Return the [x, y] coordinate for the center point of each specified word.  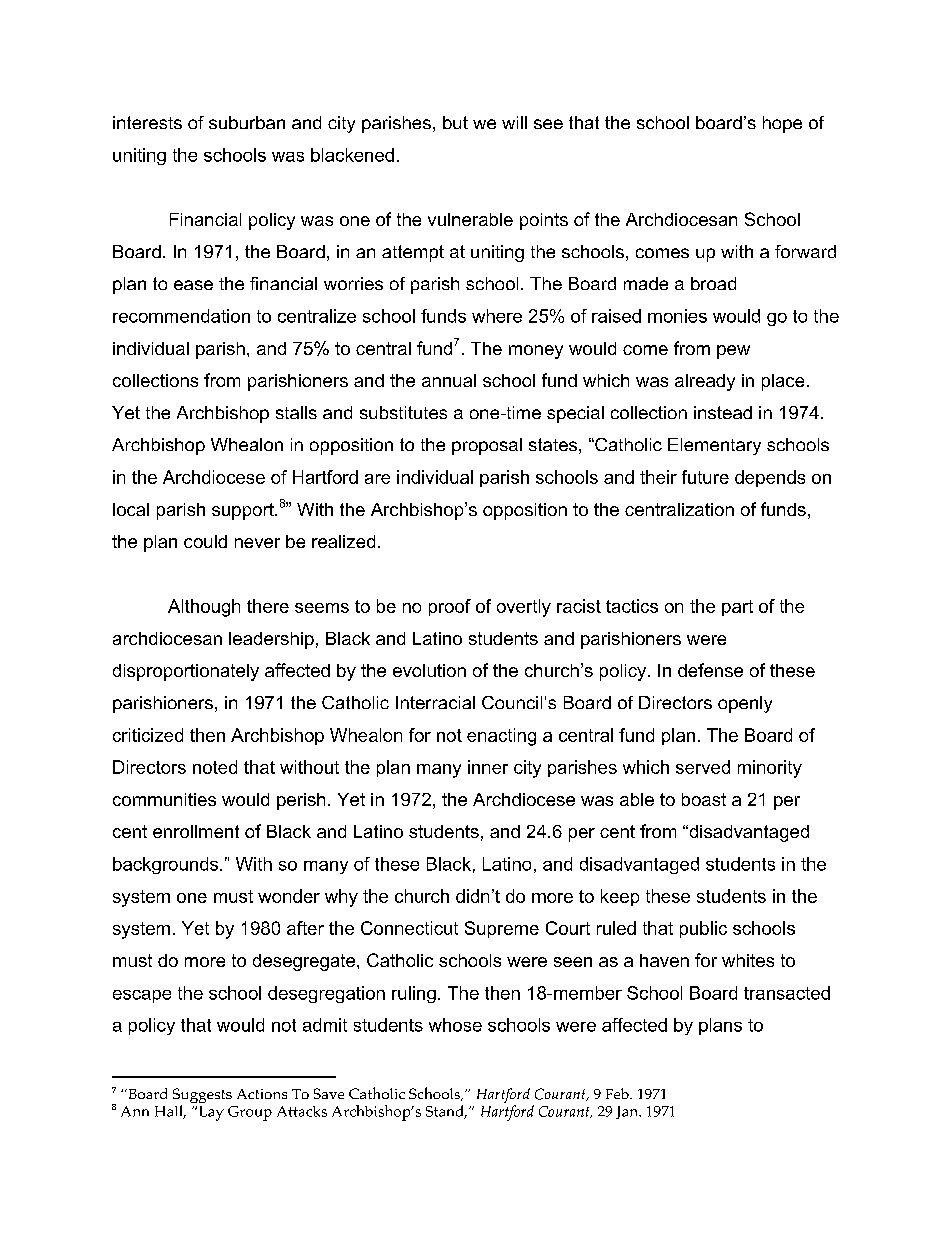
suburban [247, 122]
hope [782, 124]
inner [488, 767]
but [455, 122]
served [703, 767]
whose [455, 1025]
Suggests [202, 1097]
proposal [487, 446]
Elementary [714, 446]
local [131, 509]
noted [215, 767]
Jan [628, 1112]
